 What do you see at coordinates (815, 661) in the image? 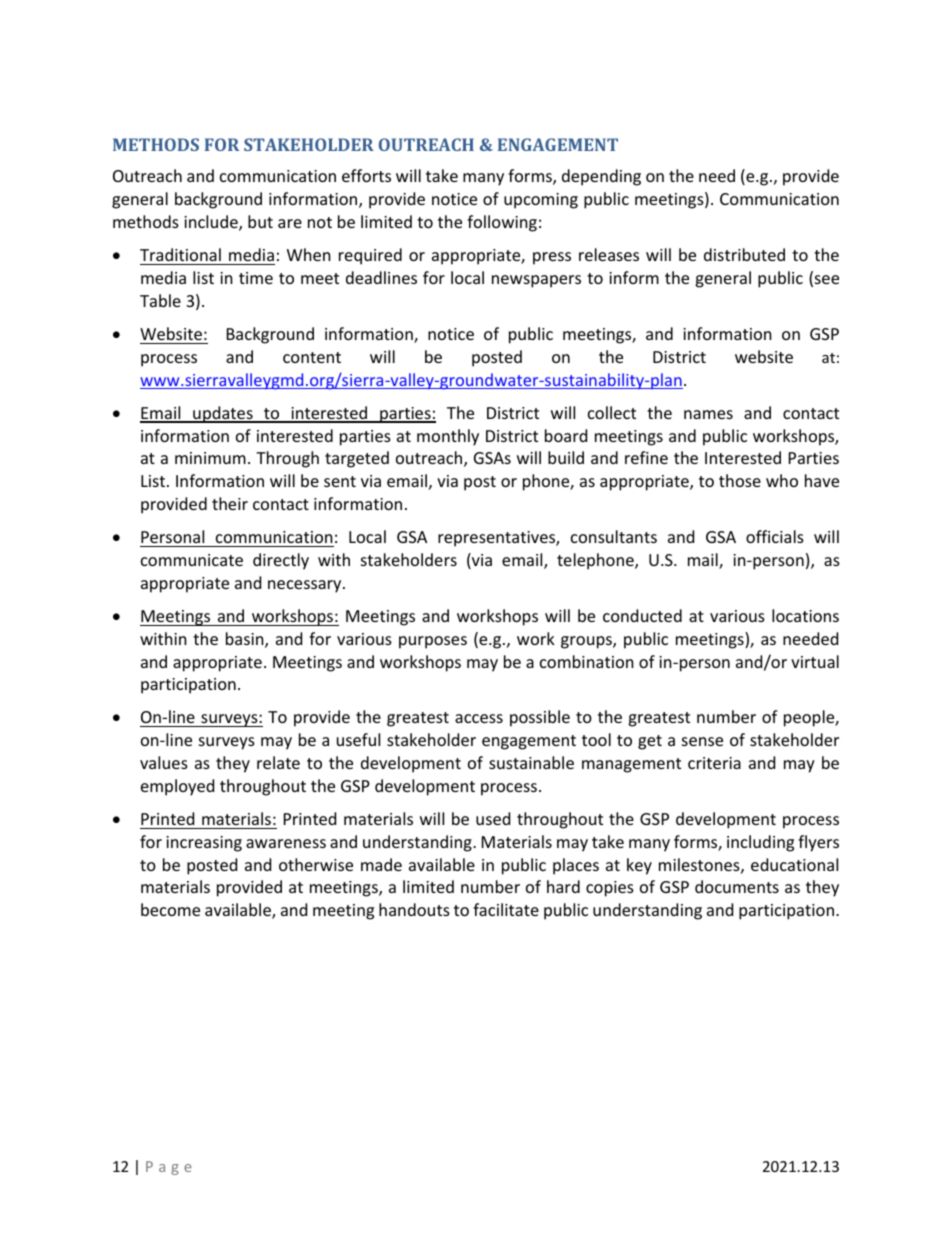
I see `virtual` at bounding box center [815, 661].
